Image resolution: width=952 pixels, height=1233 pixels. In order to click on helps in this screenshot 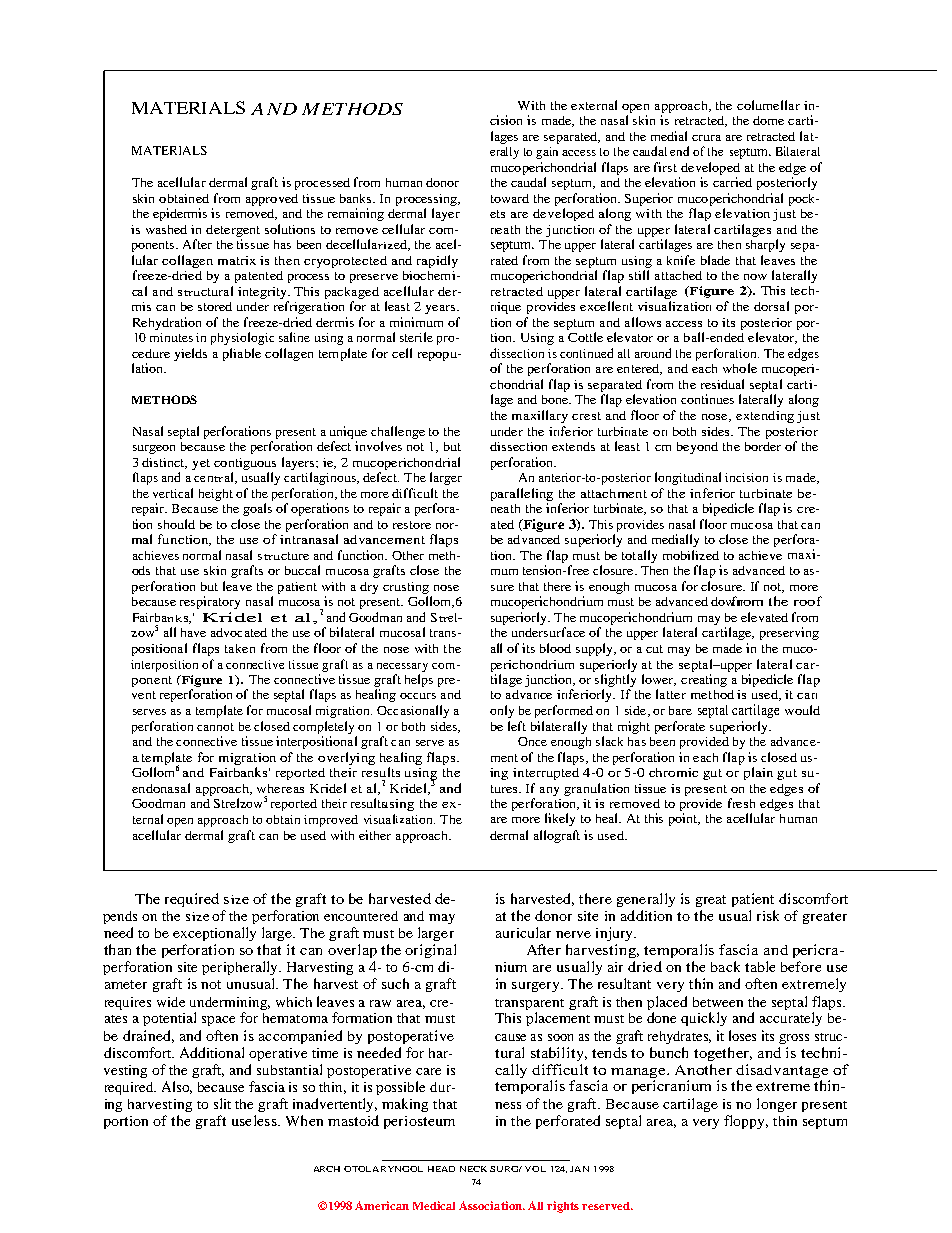, I will do `click(419, 680)`.
